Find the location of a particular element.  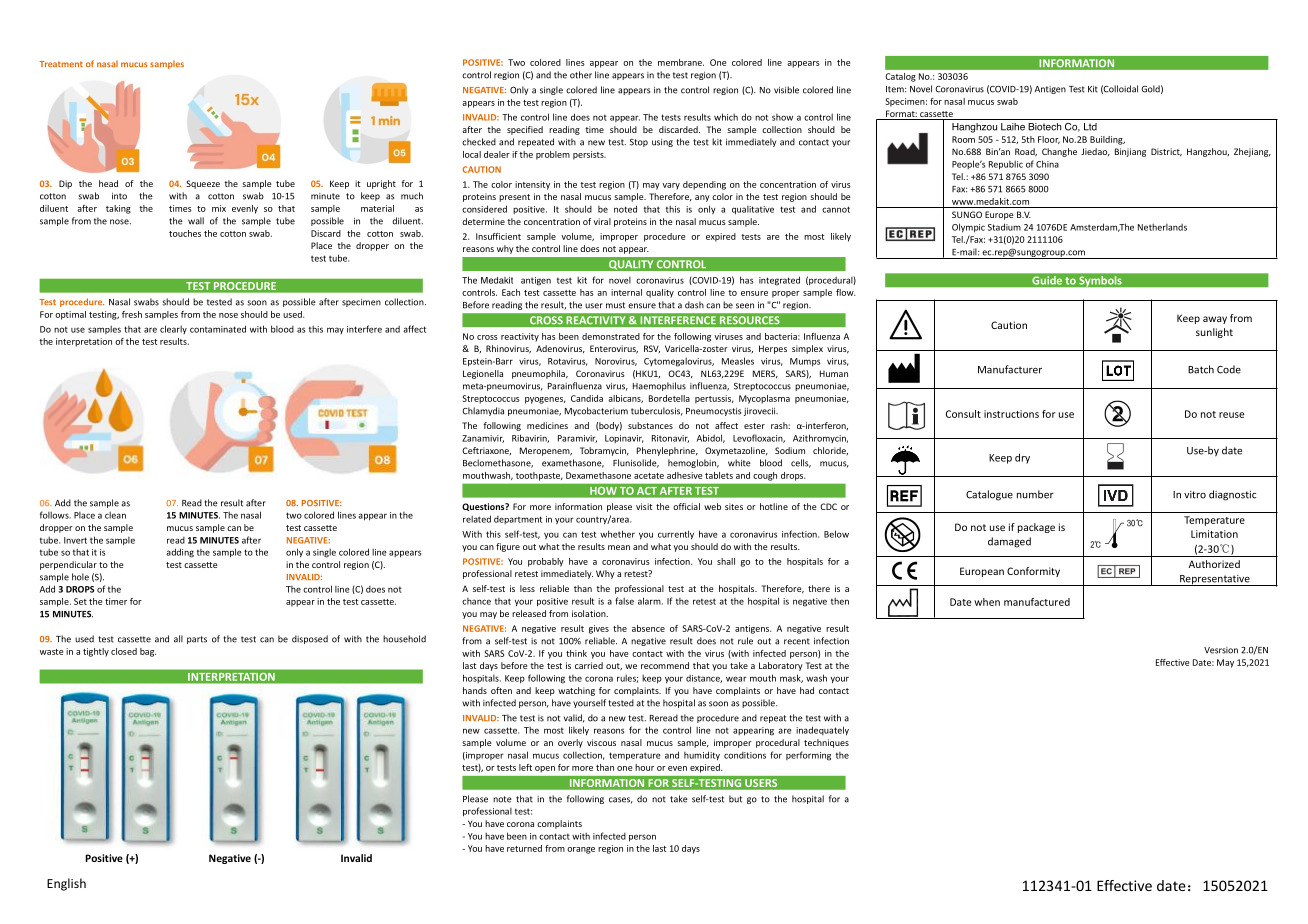

Treatment is located at coordinates (61, 64).
